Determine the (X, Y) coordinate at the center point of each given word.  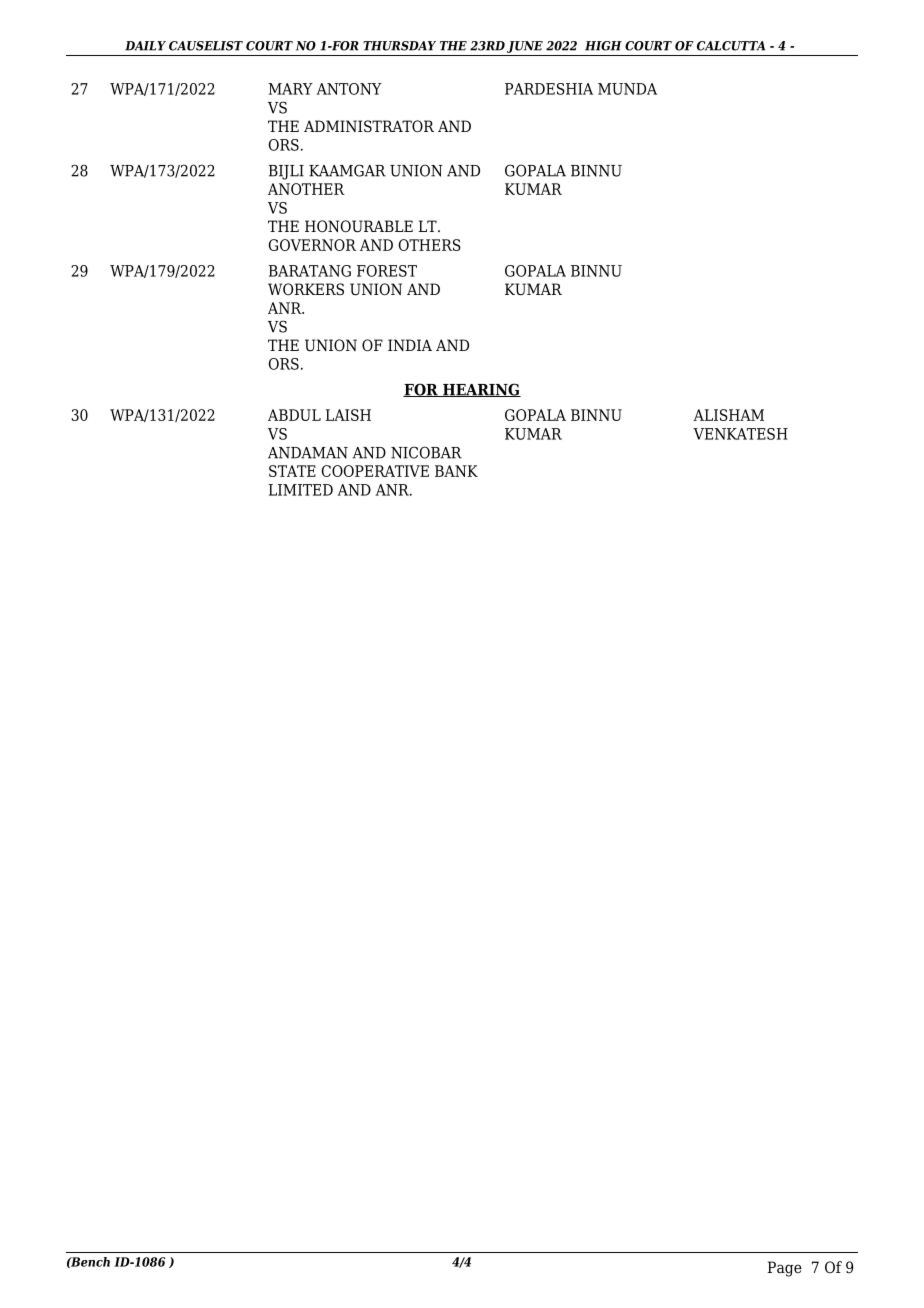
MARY (290, 89)
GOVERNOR (312, 245)
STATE (292, 471)
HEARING (481, 390)
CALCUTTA (731, 46)
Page (785, 1269)
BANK (456, 471)
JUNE (525, 47)
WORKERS (306, 289)
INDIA (410, 345)
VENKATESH (740, 434)
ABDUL (294, 415)
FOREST (387, 271)
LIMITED (301, 490)
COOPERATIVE (375, 471)
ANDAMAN (308, 453)
